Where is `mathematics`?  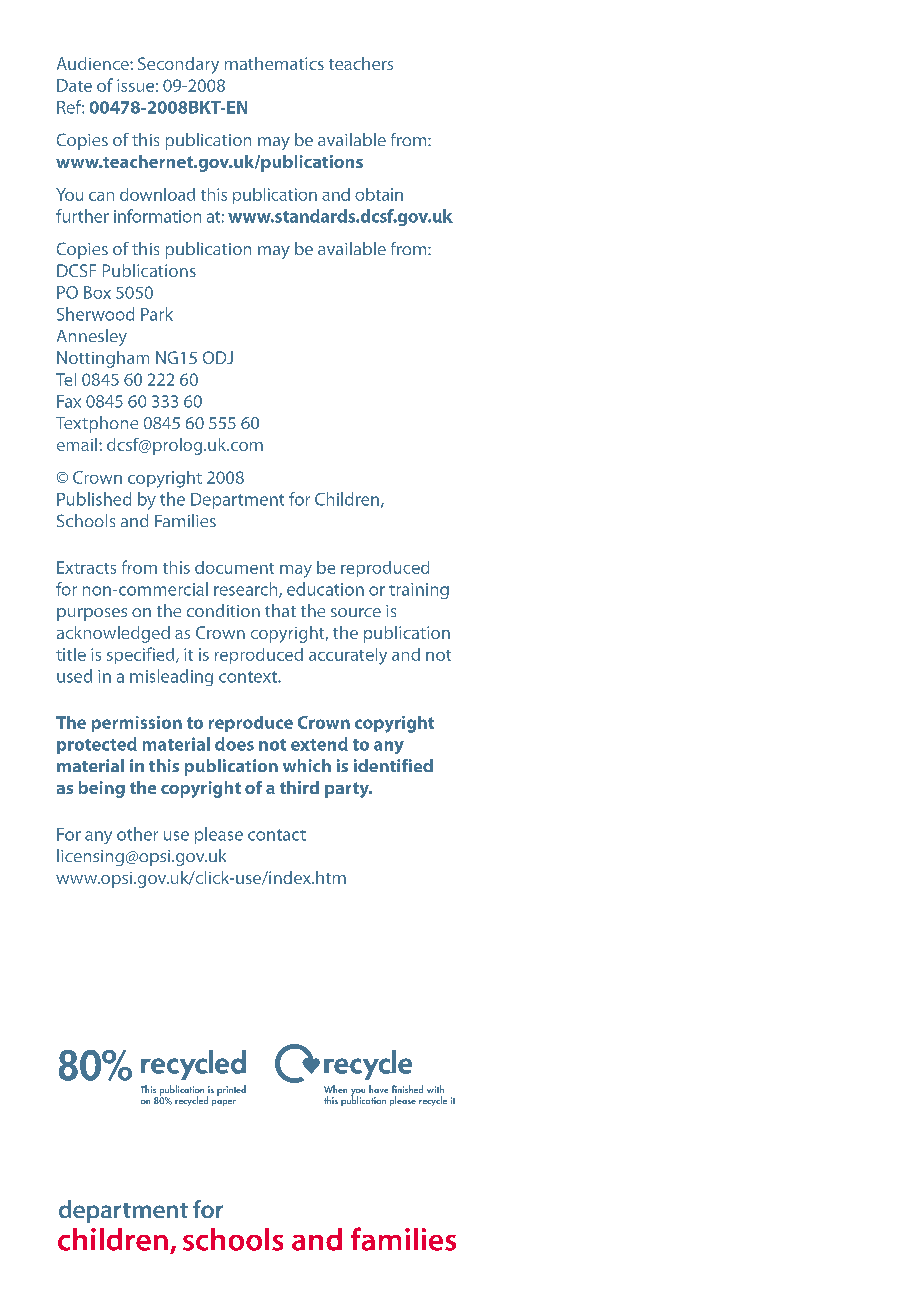
mathematics is located at coordinates (274, 63).
